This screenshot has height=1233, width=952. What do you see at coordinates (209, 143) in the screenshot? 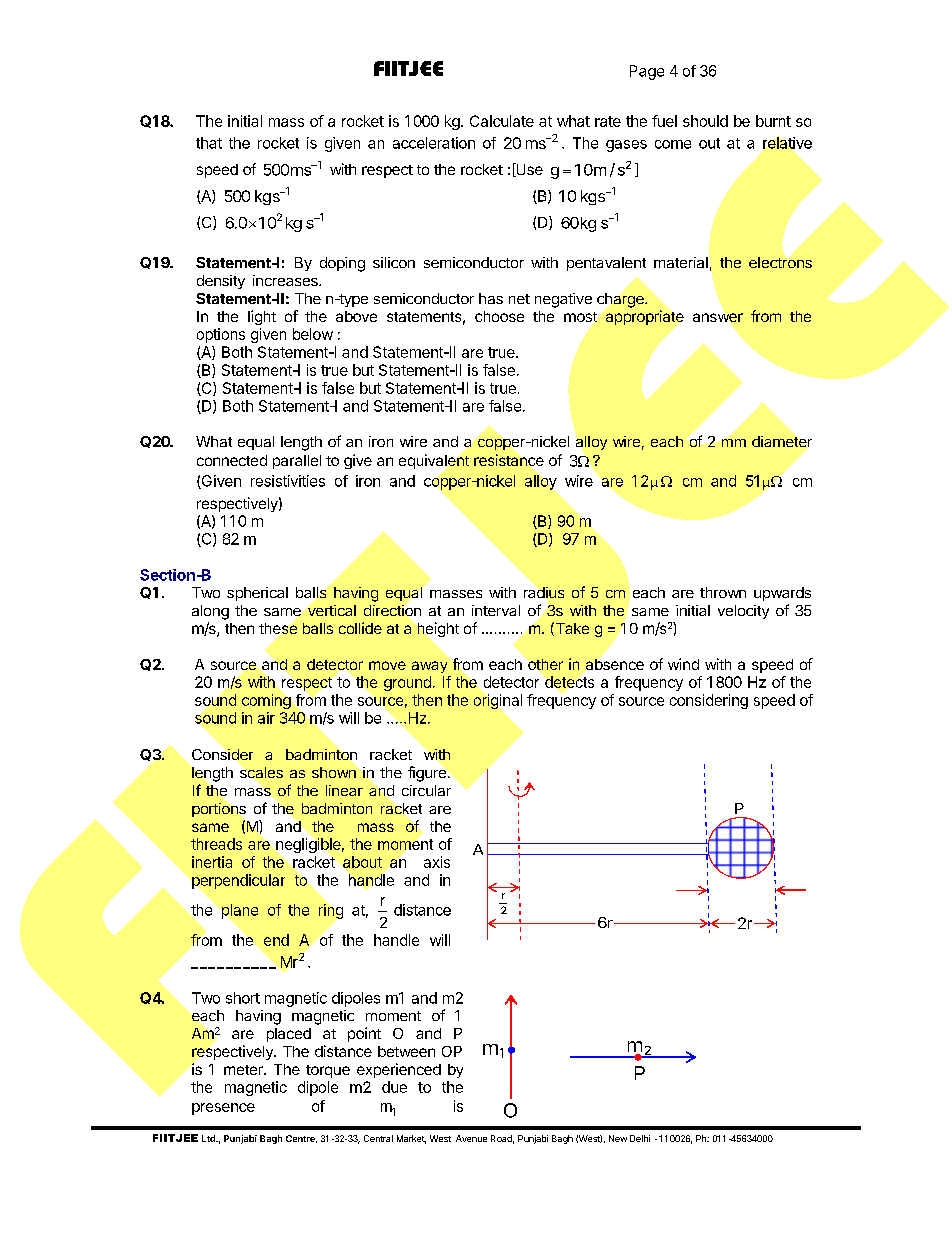
I see `that` at bounding box center [209, 143].
